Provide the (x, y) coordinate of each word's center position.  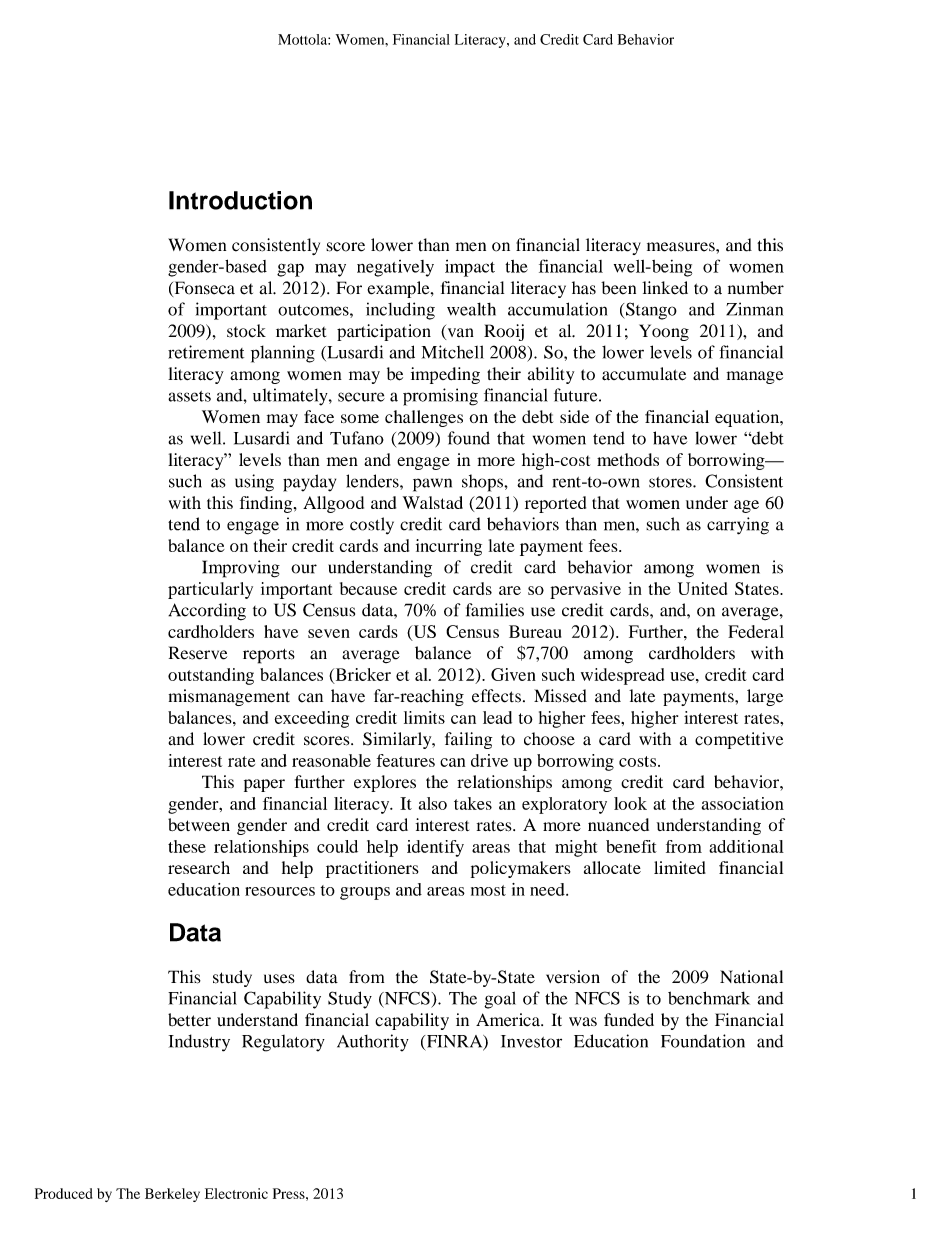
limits (424, 717)
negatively (395, 268)
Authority (373, 1043)
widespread (622, 676)
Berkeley (172, 1195)
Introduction (240, 200)
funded (629, 1020)
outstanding (211, 676)
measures (682, 247)
